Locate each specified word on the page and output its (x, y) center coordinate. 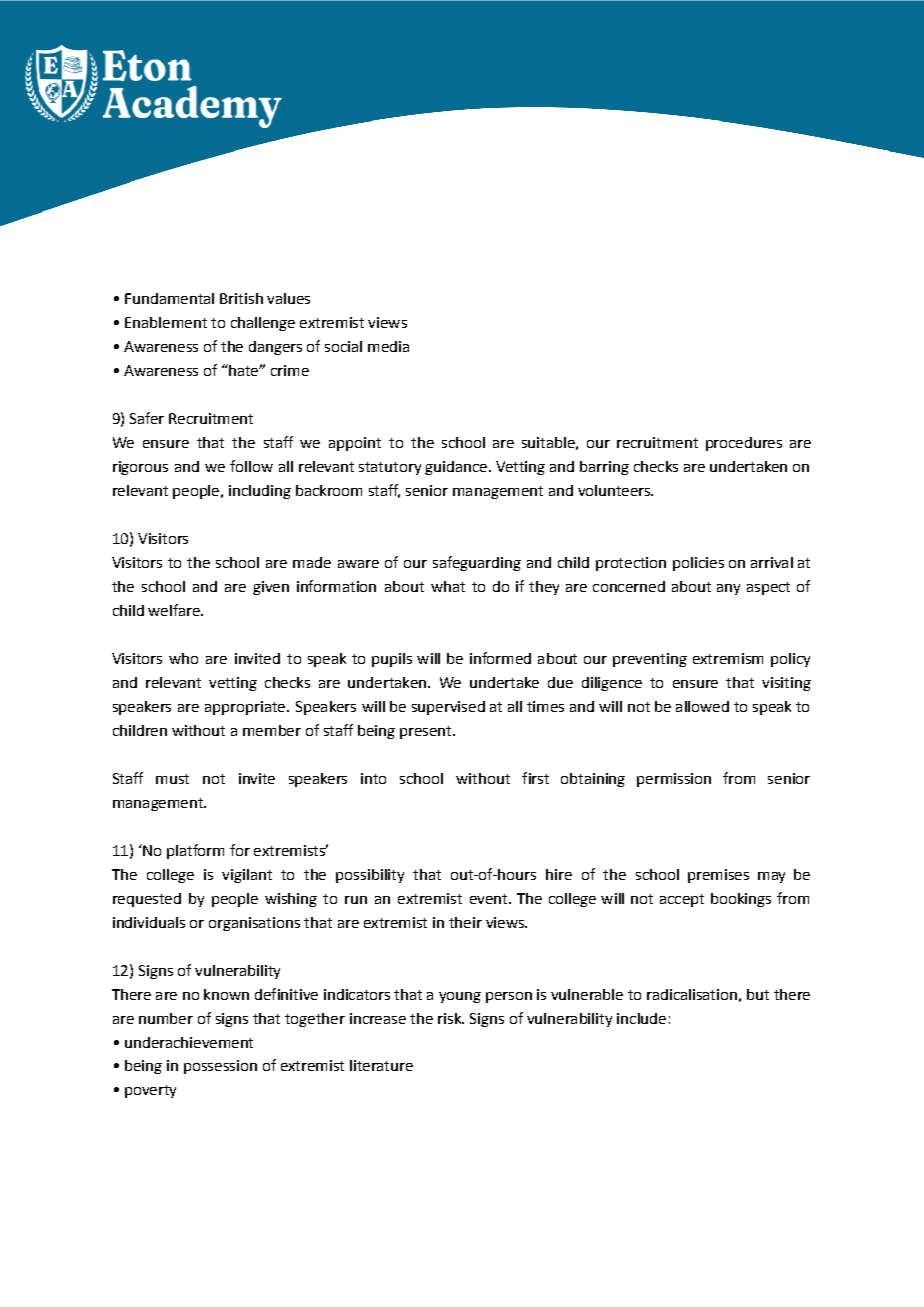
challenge (263, 324)
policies (698, 564)
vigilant (247, 876)
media (388, 346)
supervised (448, 708)
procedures (744, 444)
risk (450, 1018)
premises (718, 876)
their (465, 922)
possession (220, 1067)
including (260, 492)
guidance (456, 468)
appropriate (245, 708)
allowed (702, 706)
